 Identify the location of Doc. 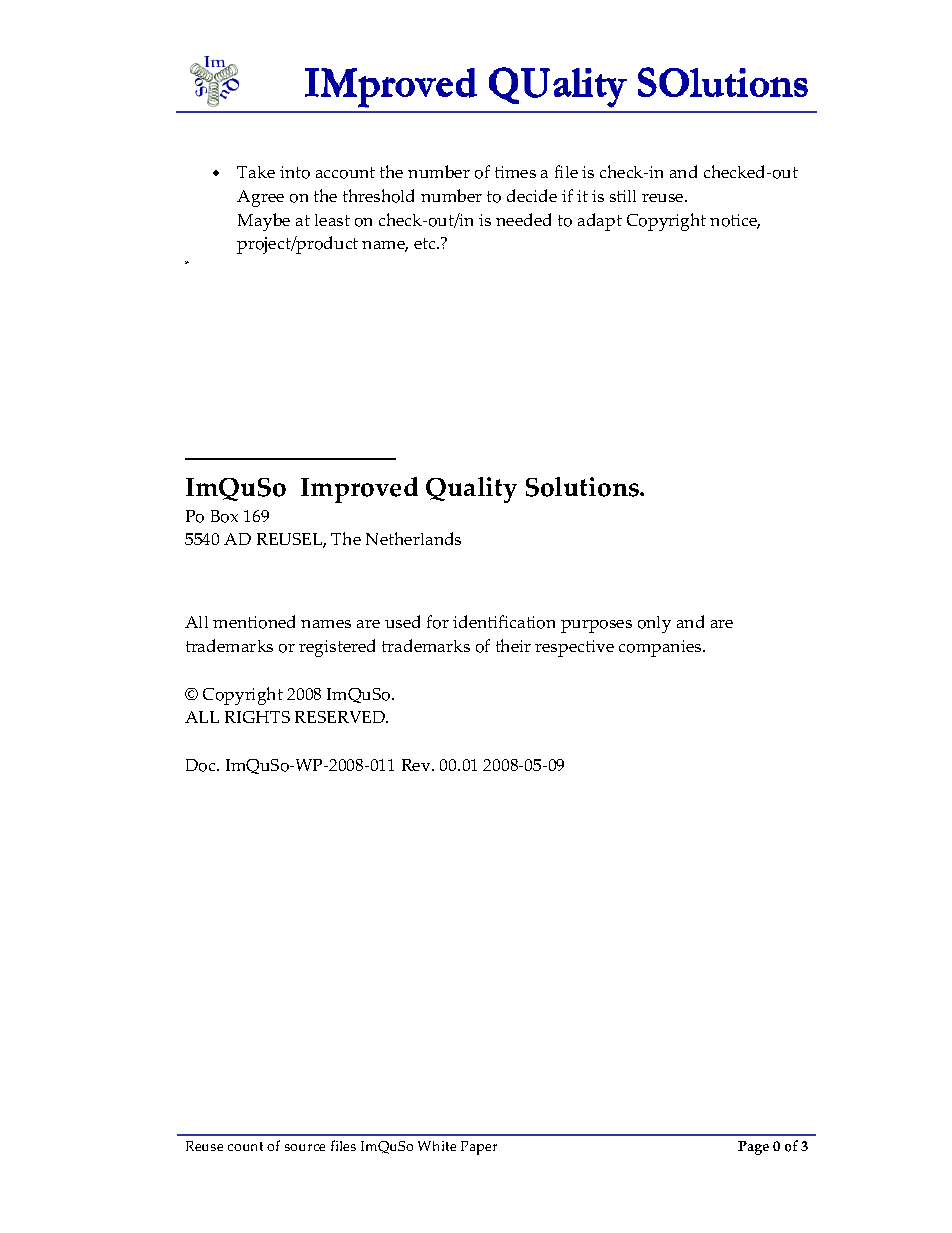
(202, 765).
